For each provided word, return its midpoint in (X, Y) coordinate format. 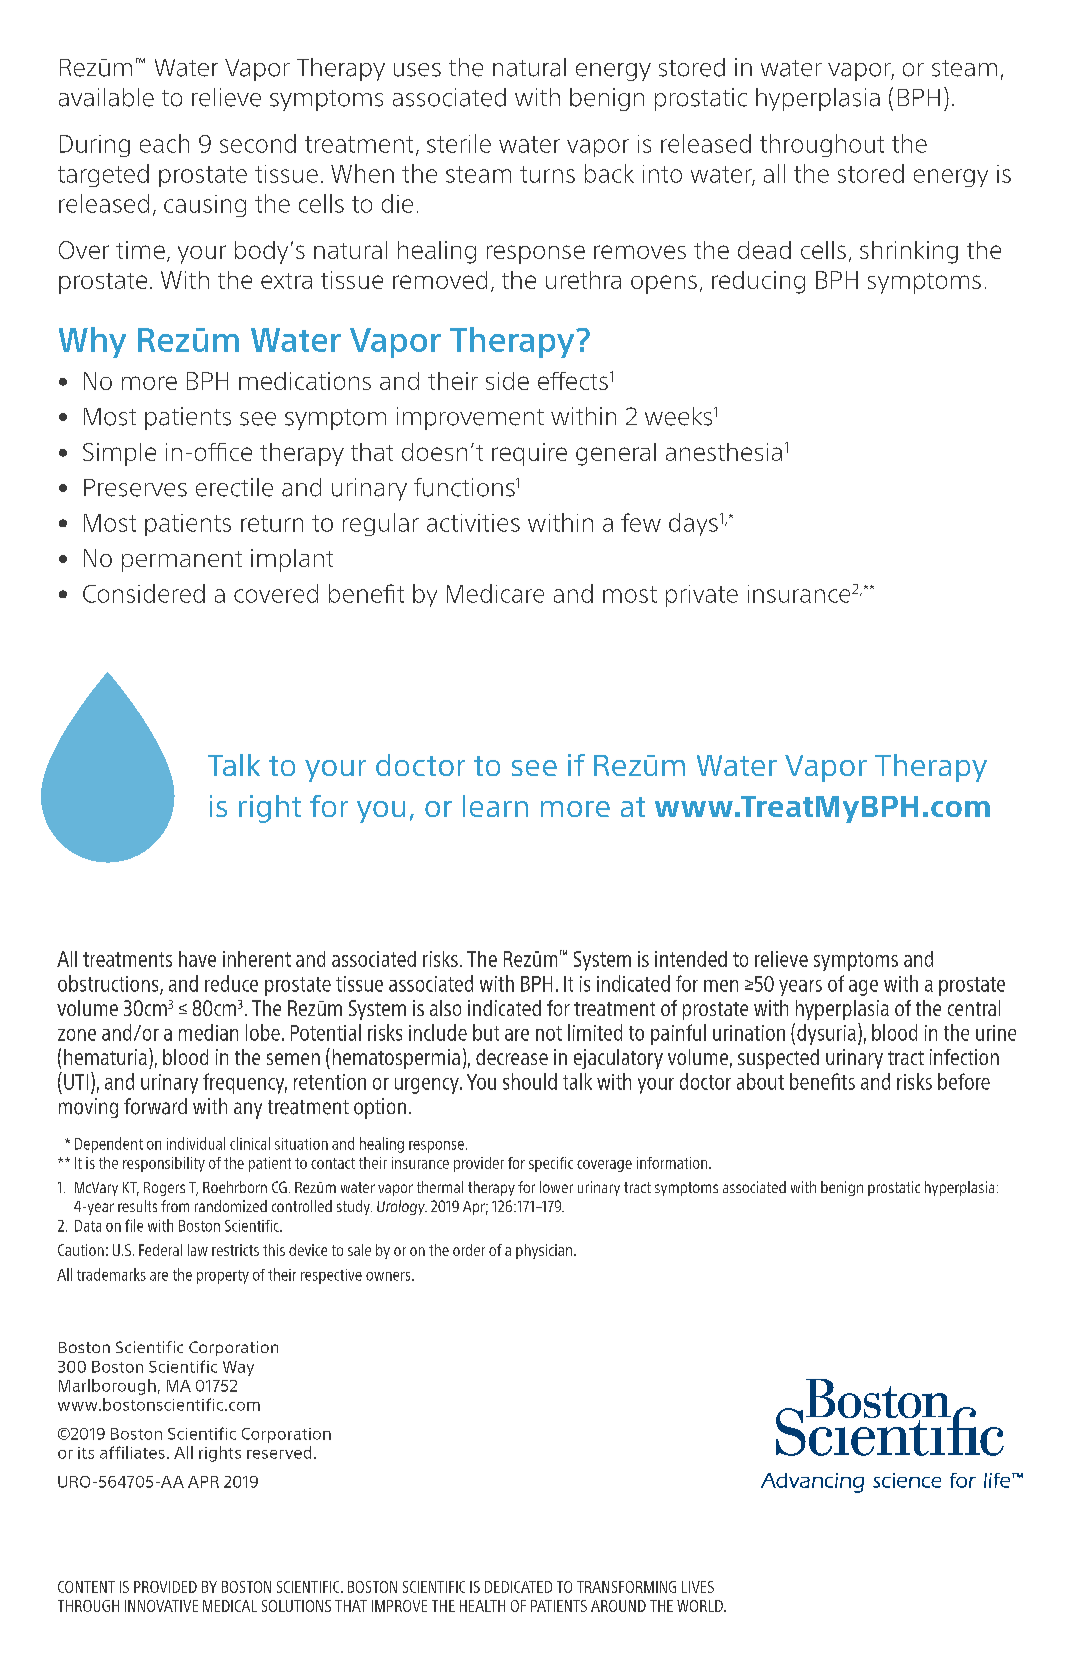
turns (547, 174)
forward (155, 1106)
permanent (182, 561)
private (702, 596)
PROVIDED (165, 1587)
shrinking (909, 252)
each (164, 143)
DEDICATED (518, 1587)
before (964, 1081)
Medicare (495, 593)
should (530, 1081)
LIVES (698, 1587)
